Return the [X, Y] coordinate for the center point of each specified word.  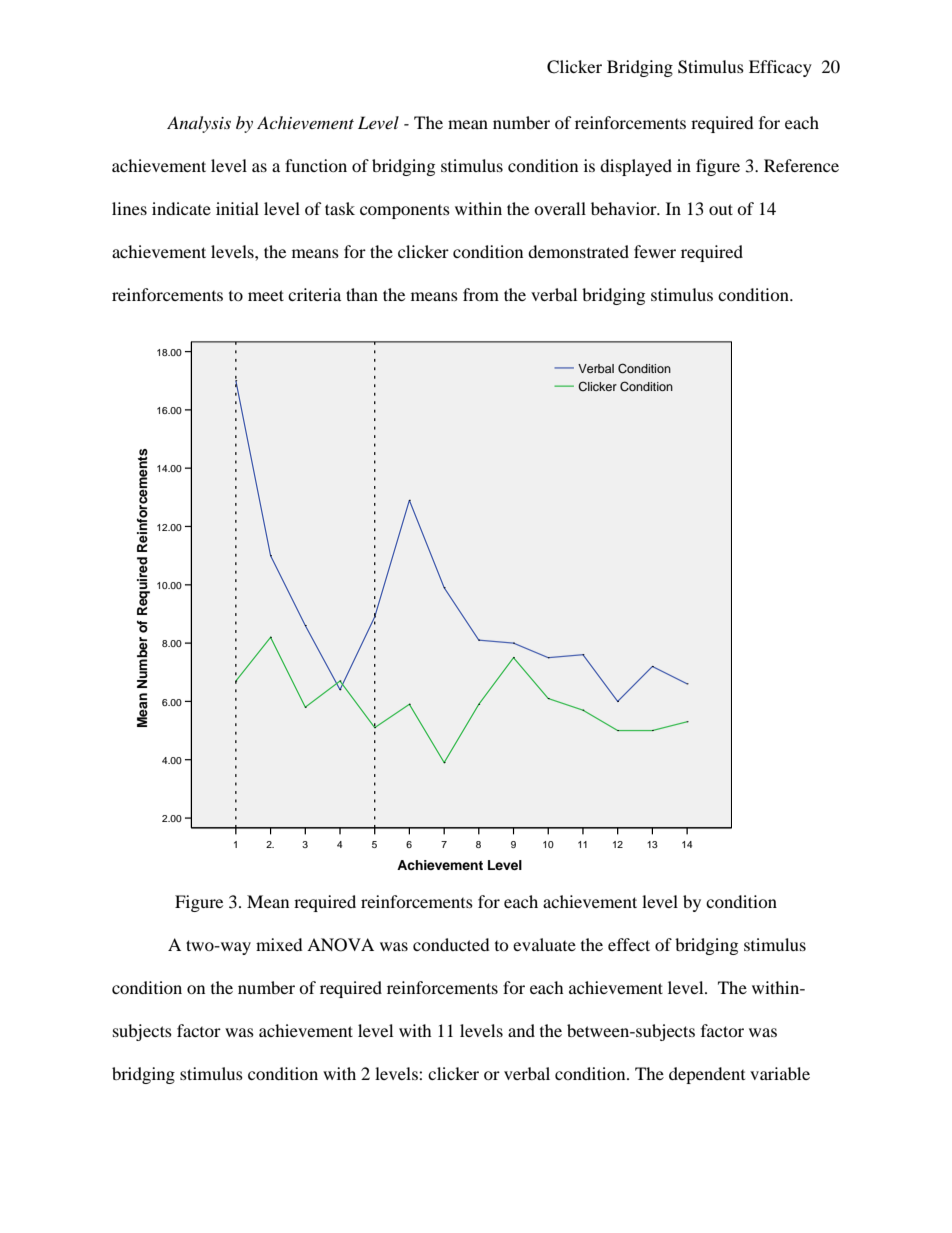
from [481, 294]
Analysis [199, 124]
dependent [707, 1075]
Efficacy [780, 68]
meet [266, 295]
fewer [655, 251]
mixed [279, 944]
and [521, 1030]
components [405, 212]
